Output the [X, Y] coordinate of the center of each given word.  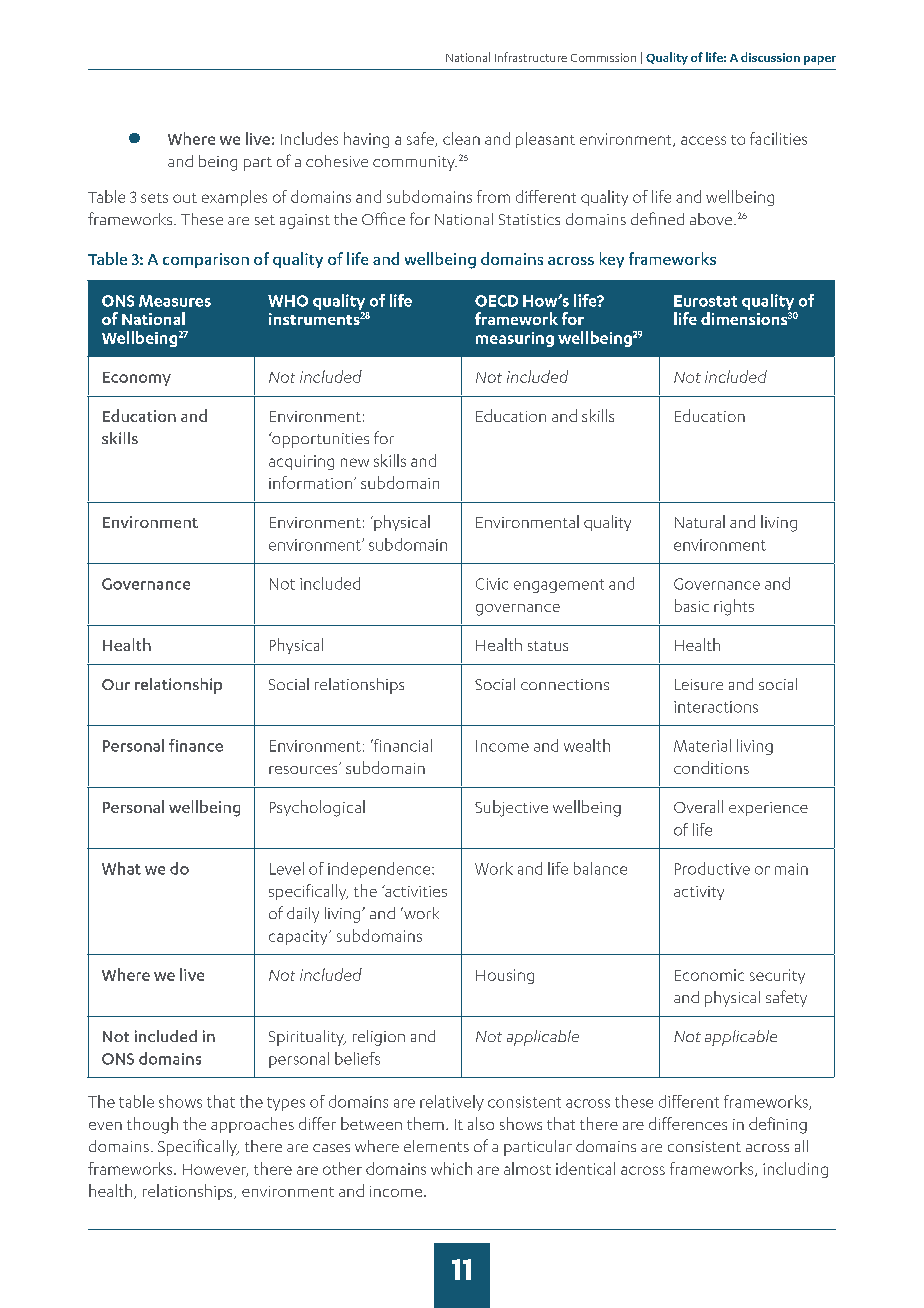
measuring [515, 339]
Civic [492, 584]
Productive [712, 868]
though [152, 1125]
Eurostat [705, 301]
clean [461, 138]
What [121, 868]
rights [734, 607]
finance [196, 745]
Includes [309, 138]
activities [415, 891]
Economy [137, 379]
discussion [770, 57]
